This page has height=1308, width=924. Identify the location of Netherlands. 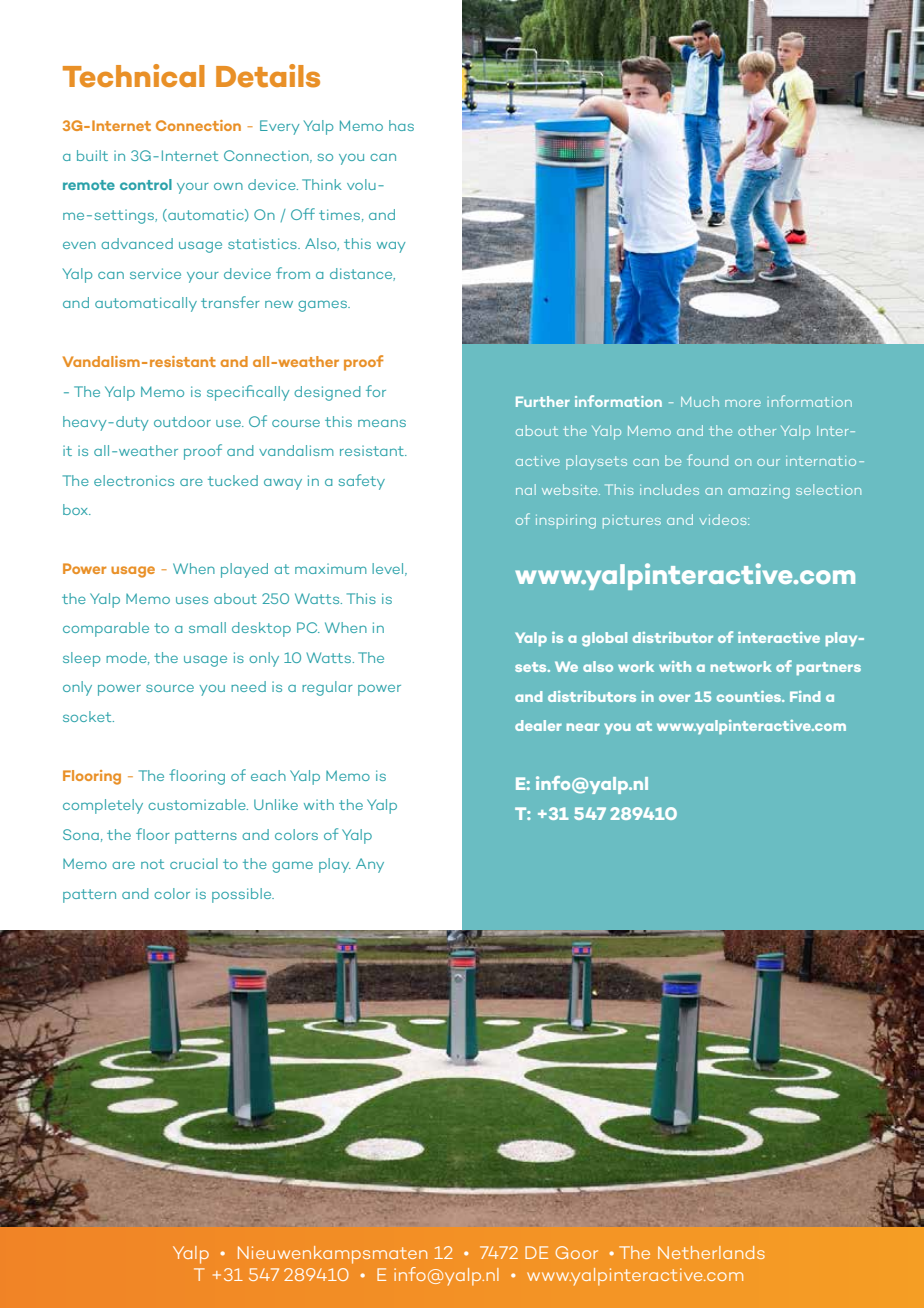
(711, 1252).
